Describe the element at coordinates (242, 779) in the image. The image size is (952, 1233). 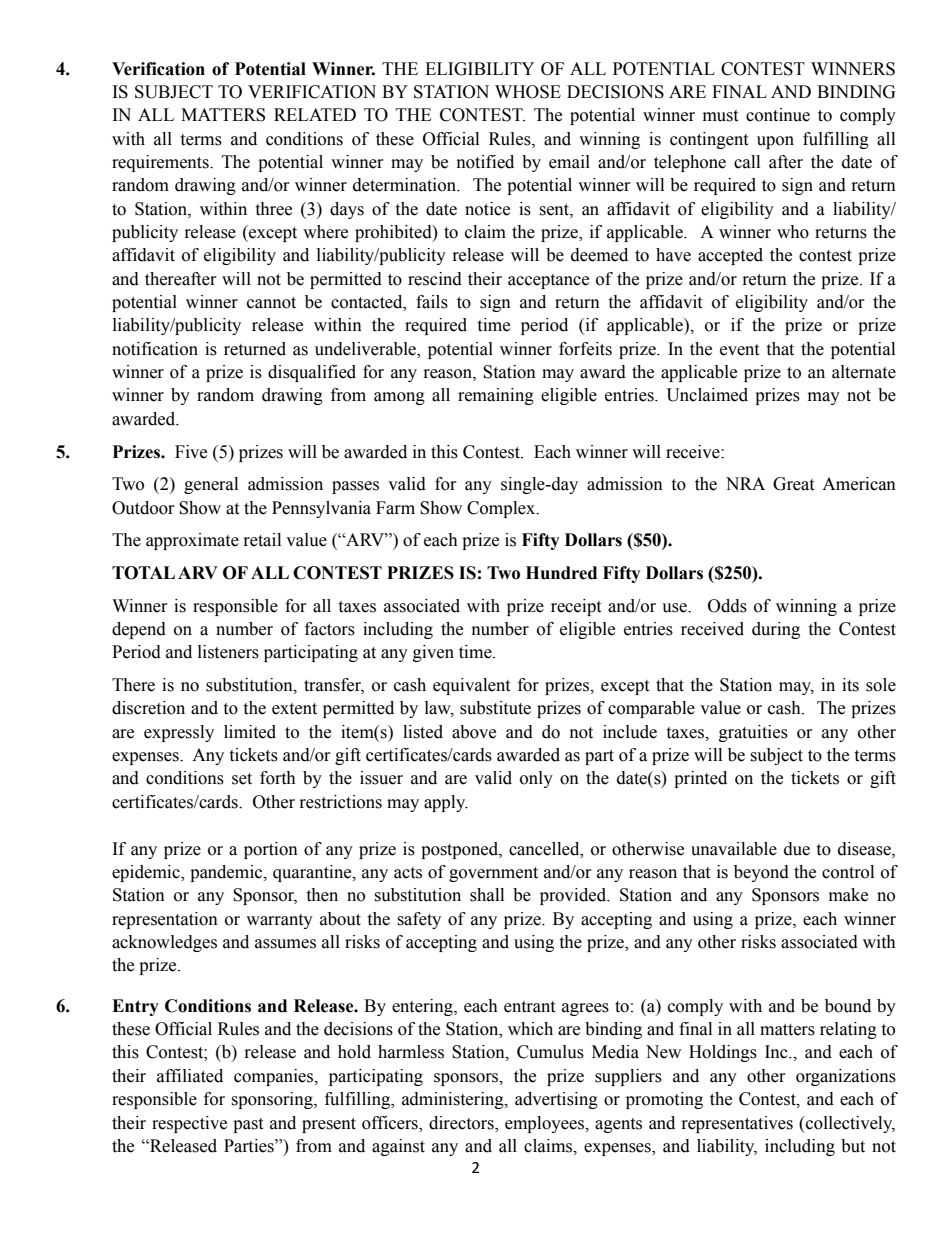
I see `set` at that location.
